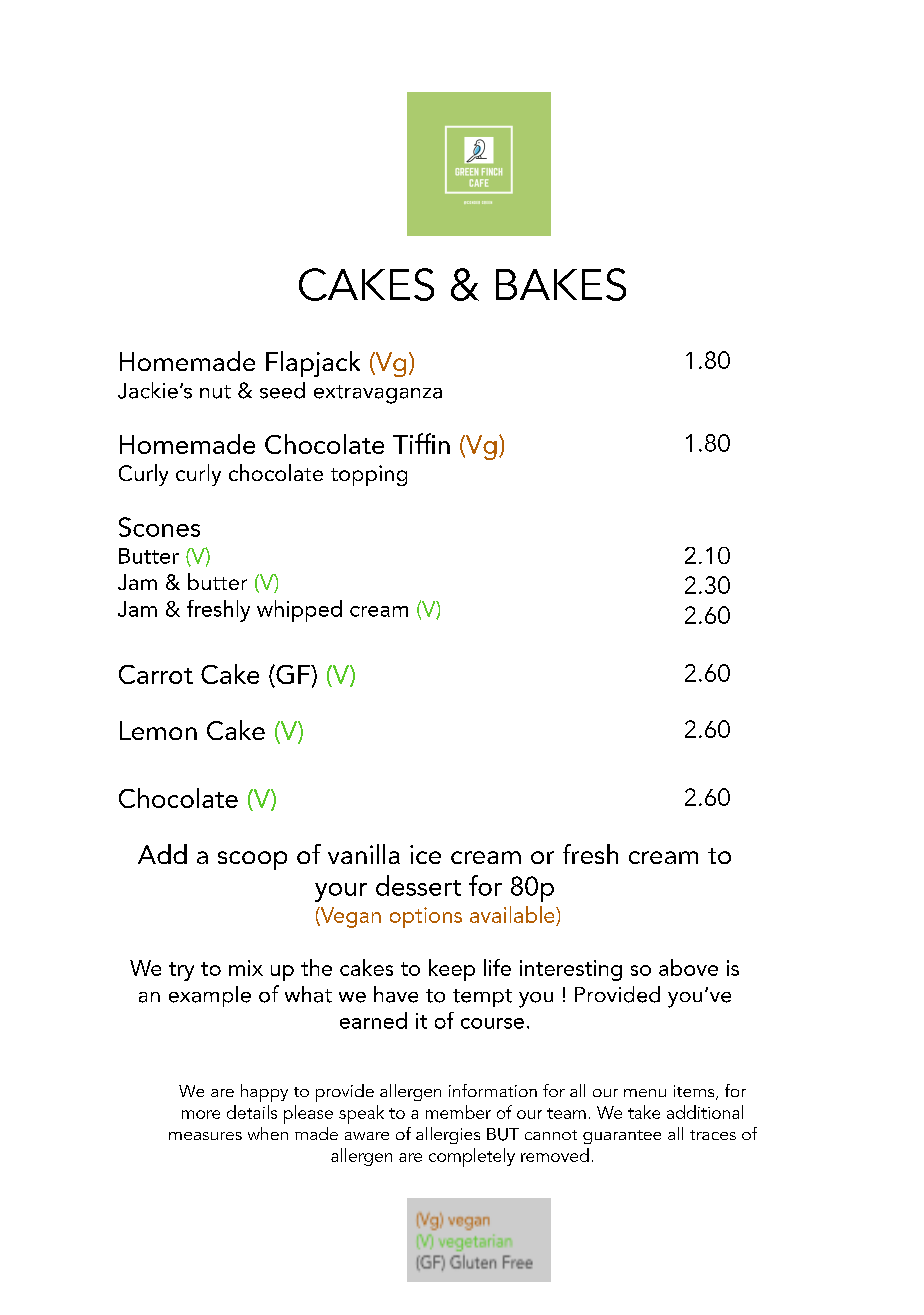  I want to click on allergies, so click(448, 1135).
